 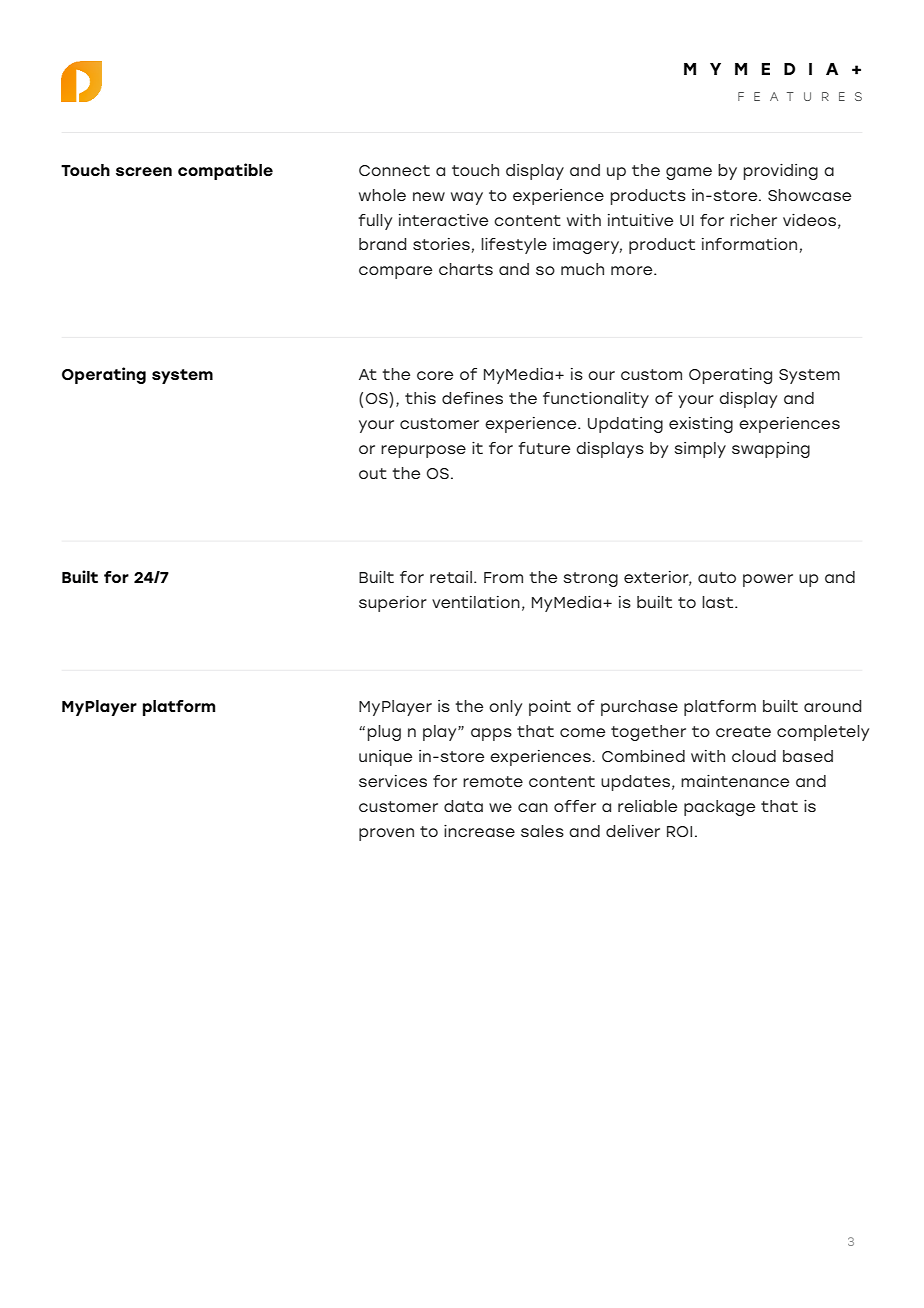 I want to click on plug, so click(x=384, y=733).
